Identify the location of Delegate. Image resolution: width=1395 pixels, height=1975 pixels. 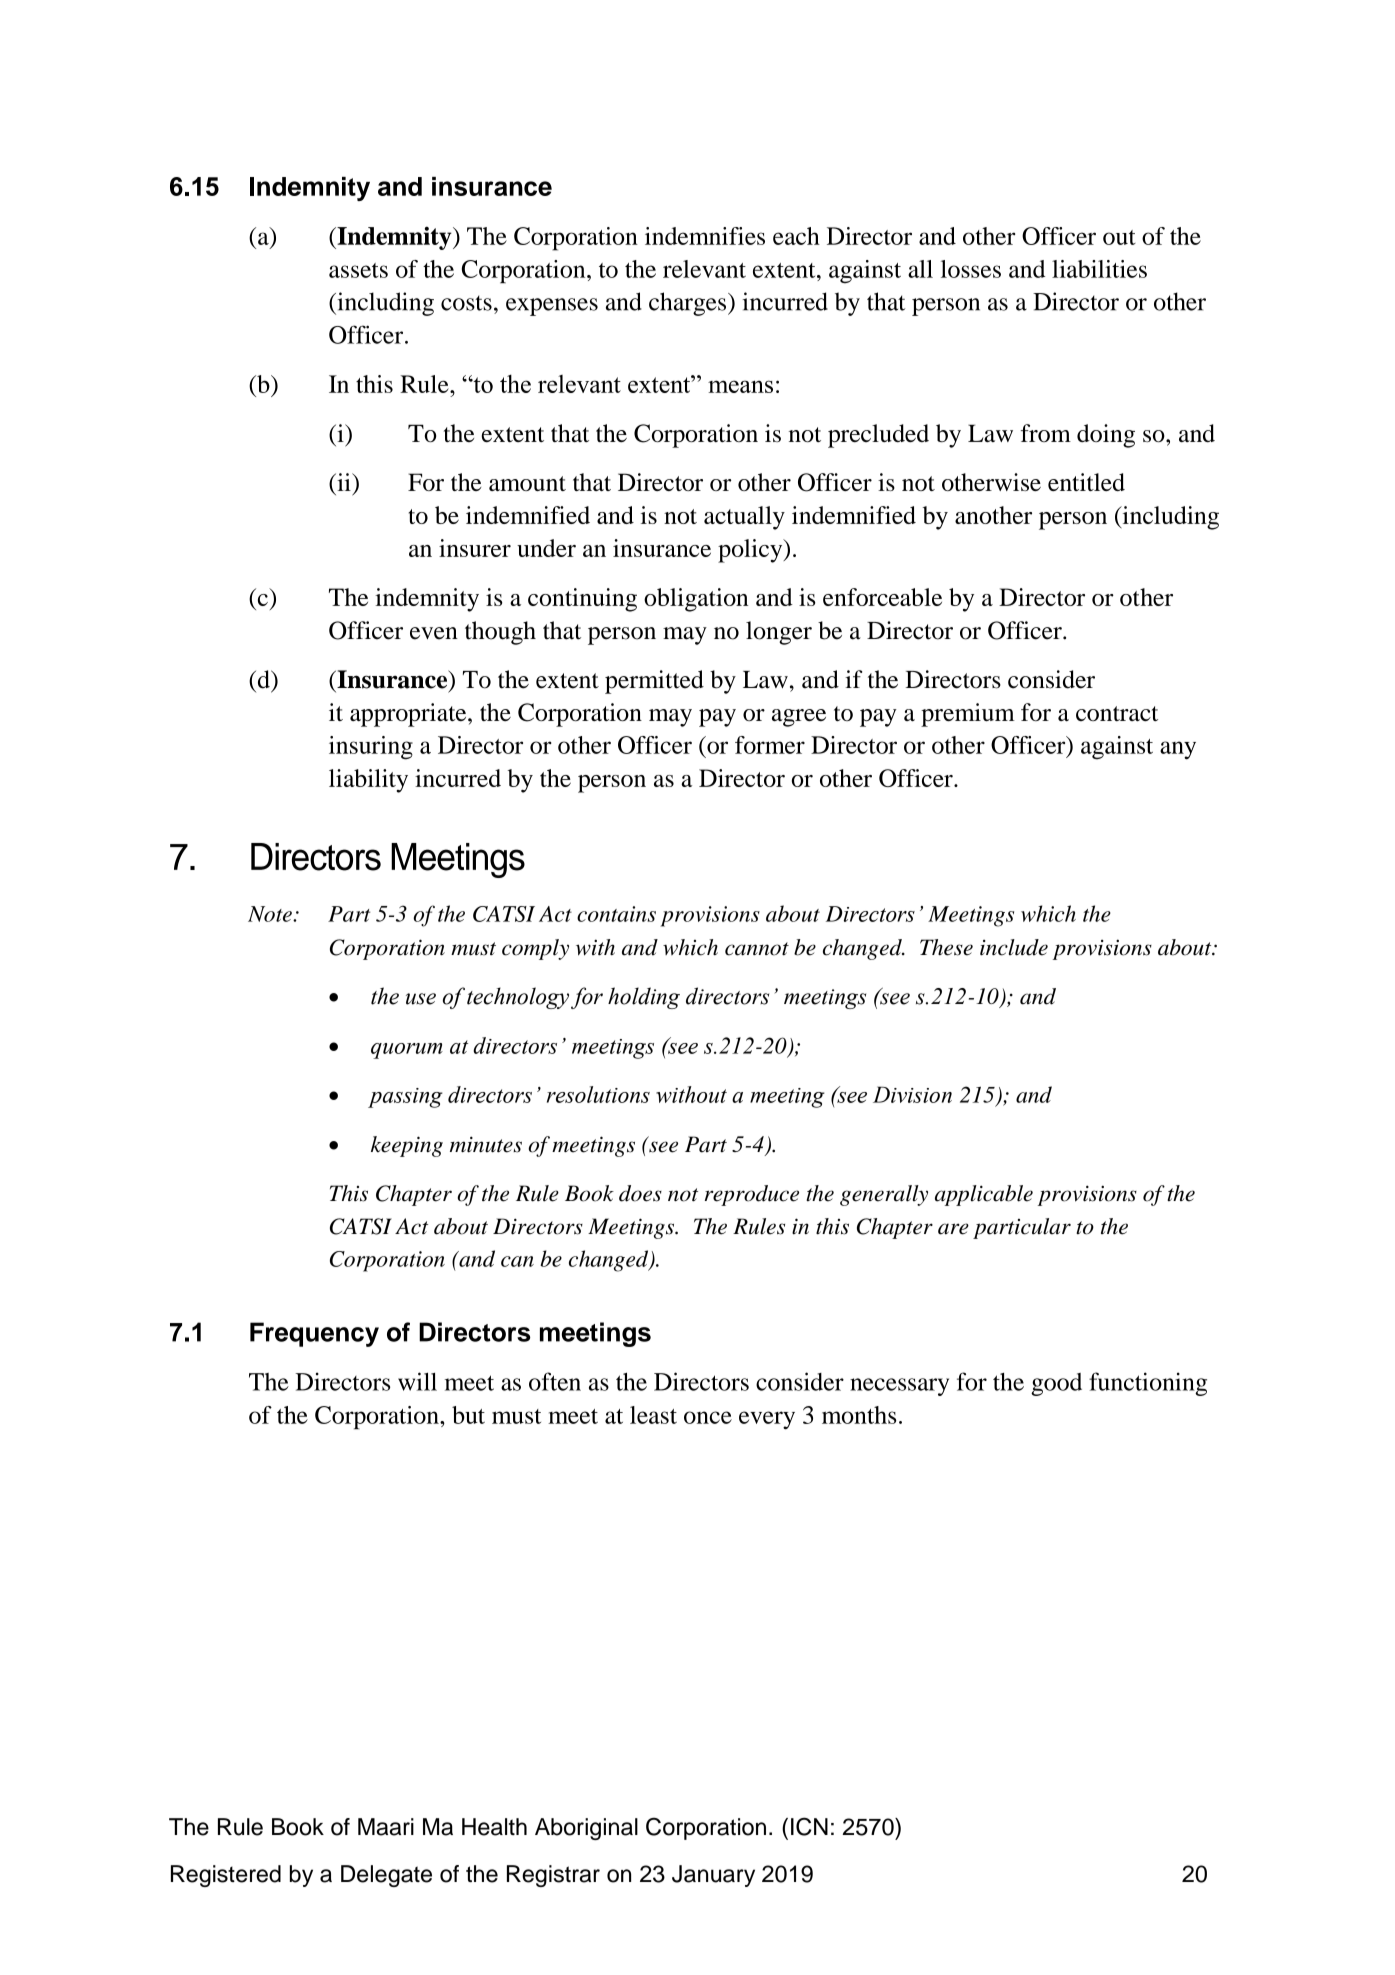
(386, 1876).
